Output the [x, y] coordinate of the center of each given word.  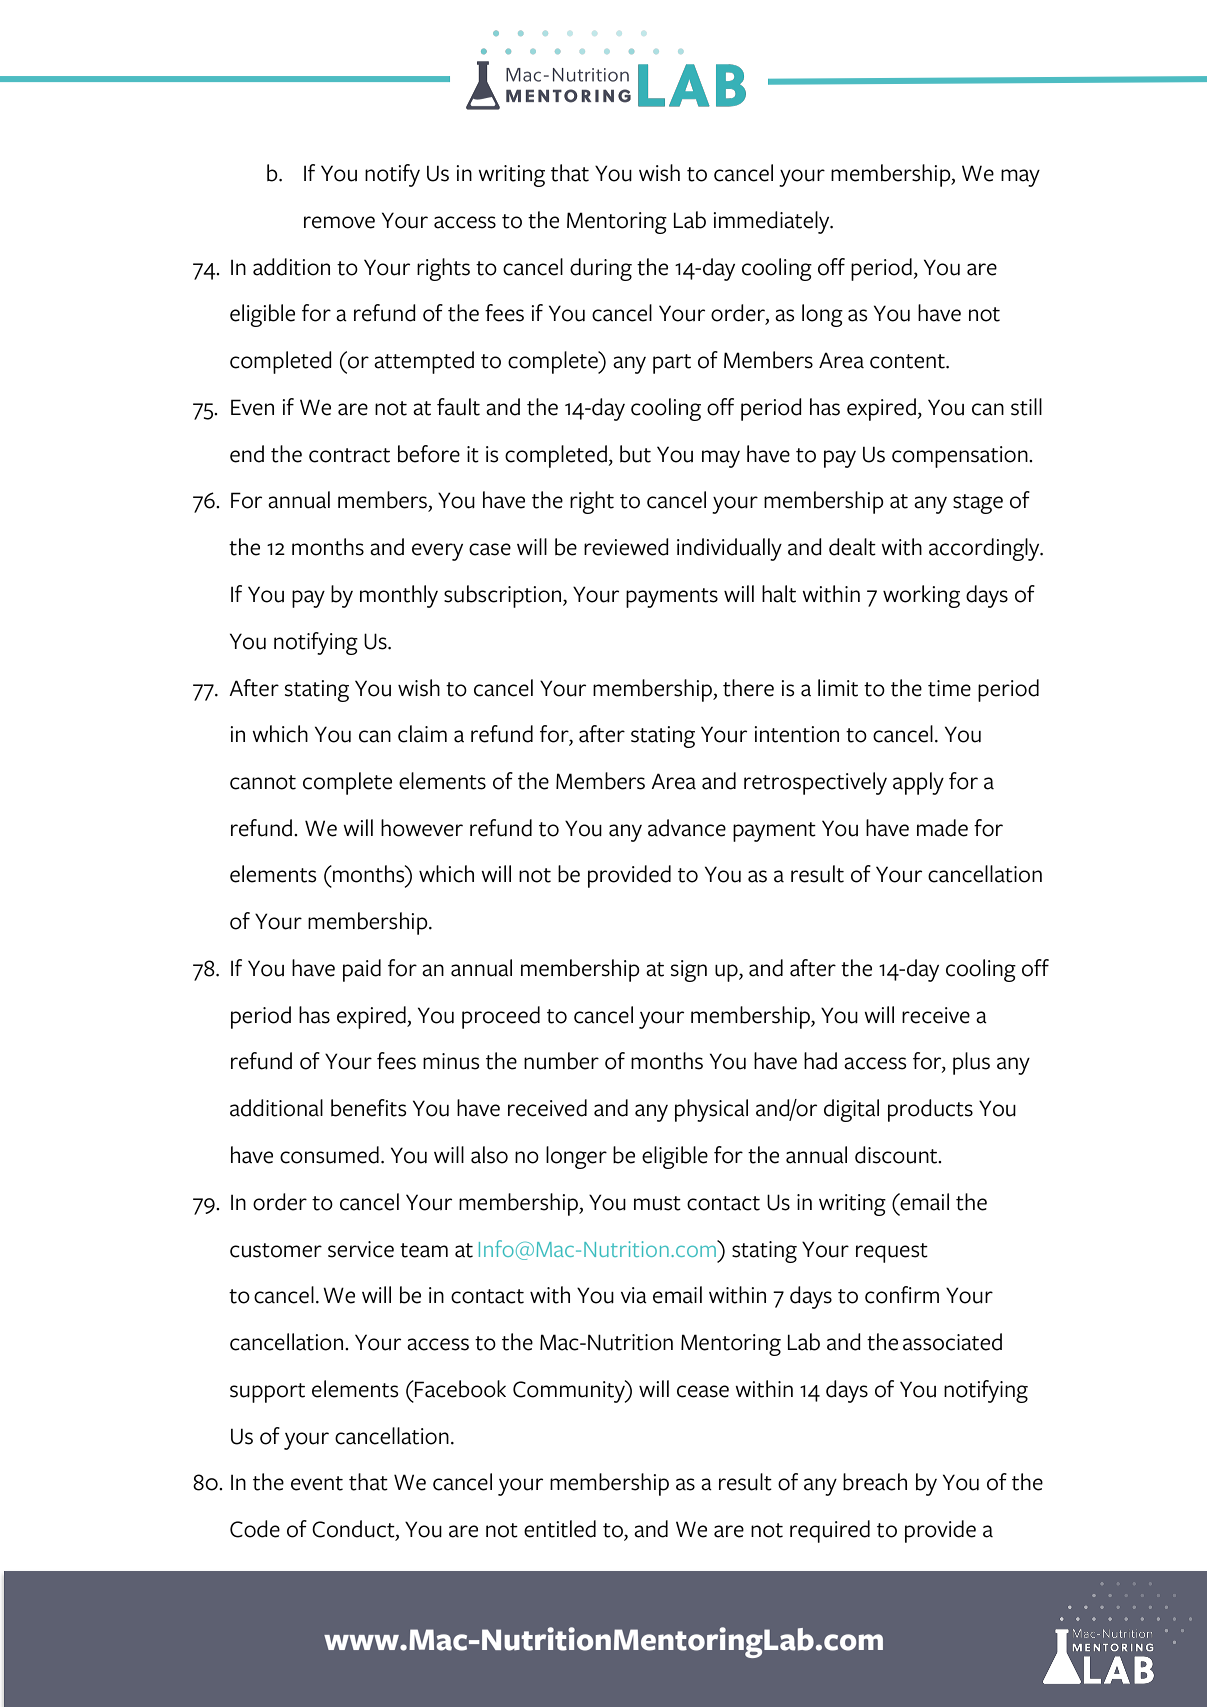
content [908, 361]
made [942, 828]
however [422, 828]
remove [339, 222]
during [601, 269]
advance [687, 828]
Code [255, 1529]
